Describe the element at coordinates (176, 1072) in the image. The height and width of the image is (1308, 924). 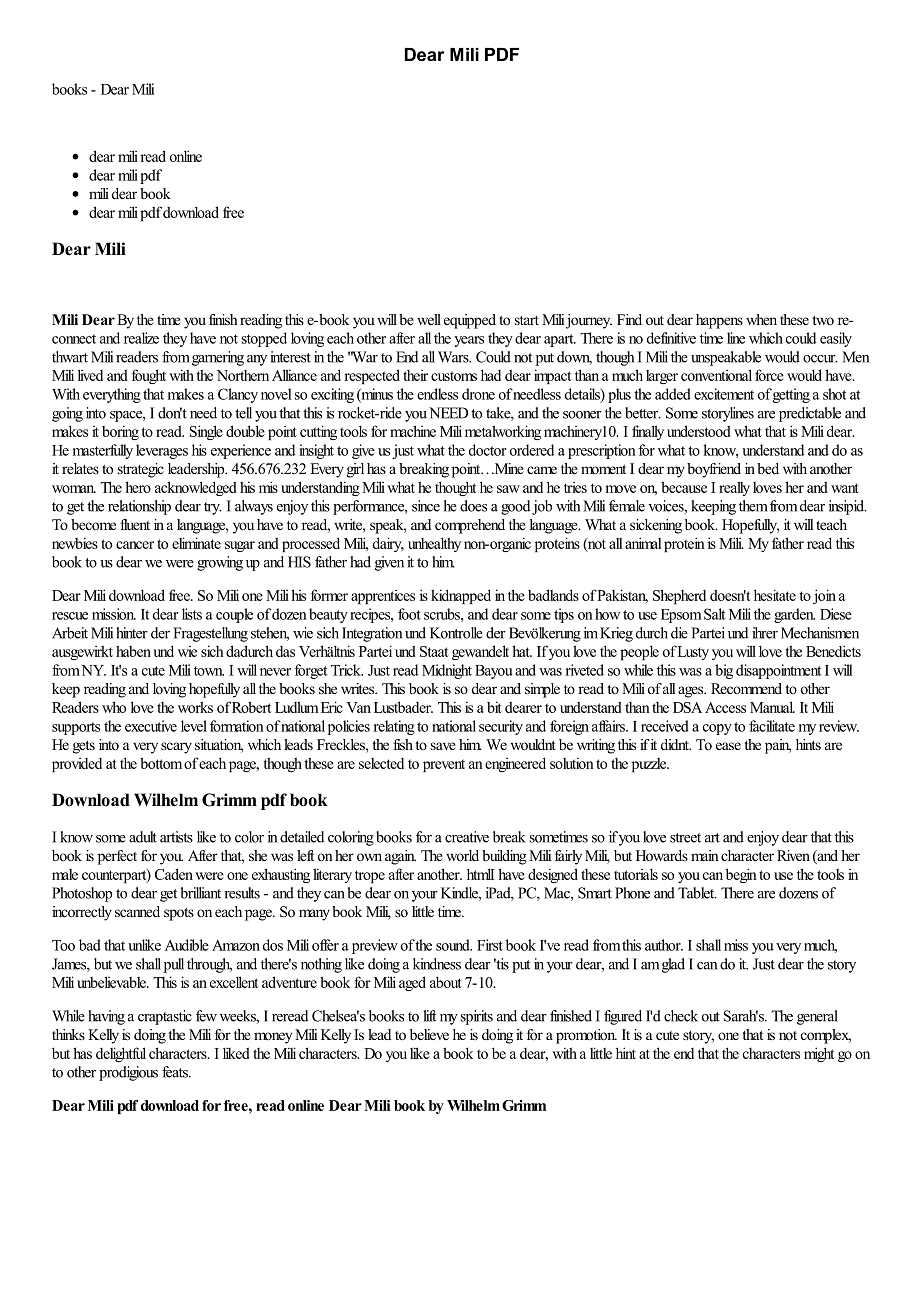
I see `feats` at that location.
